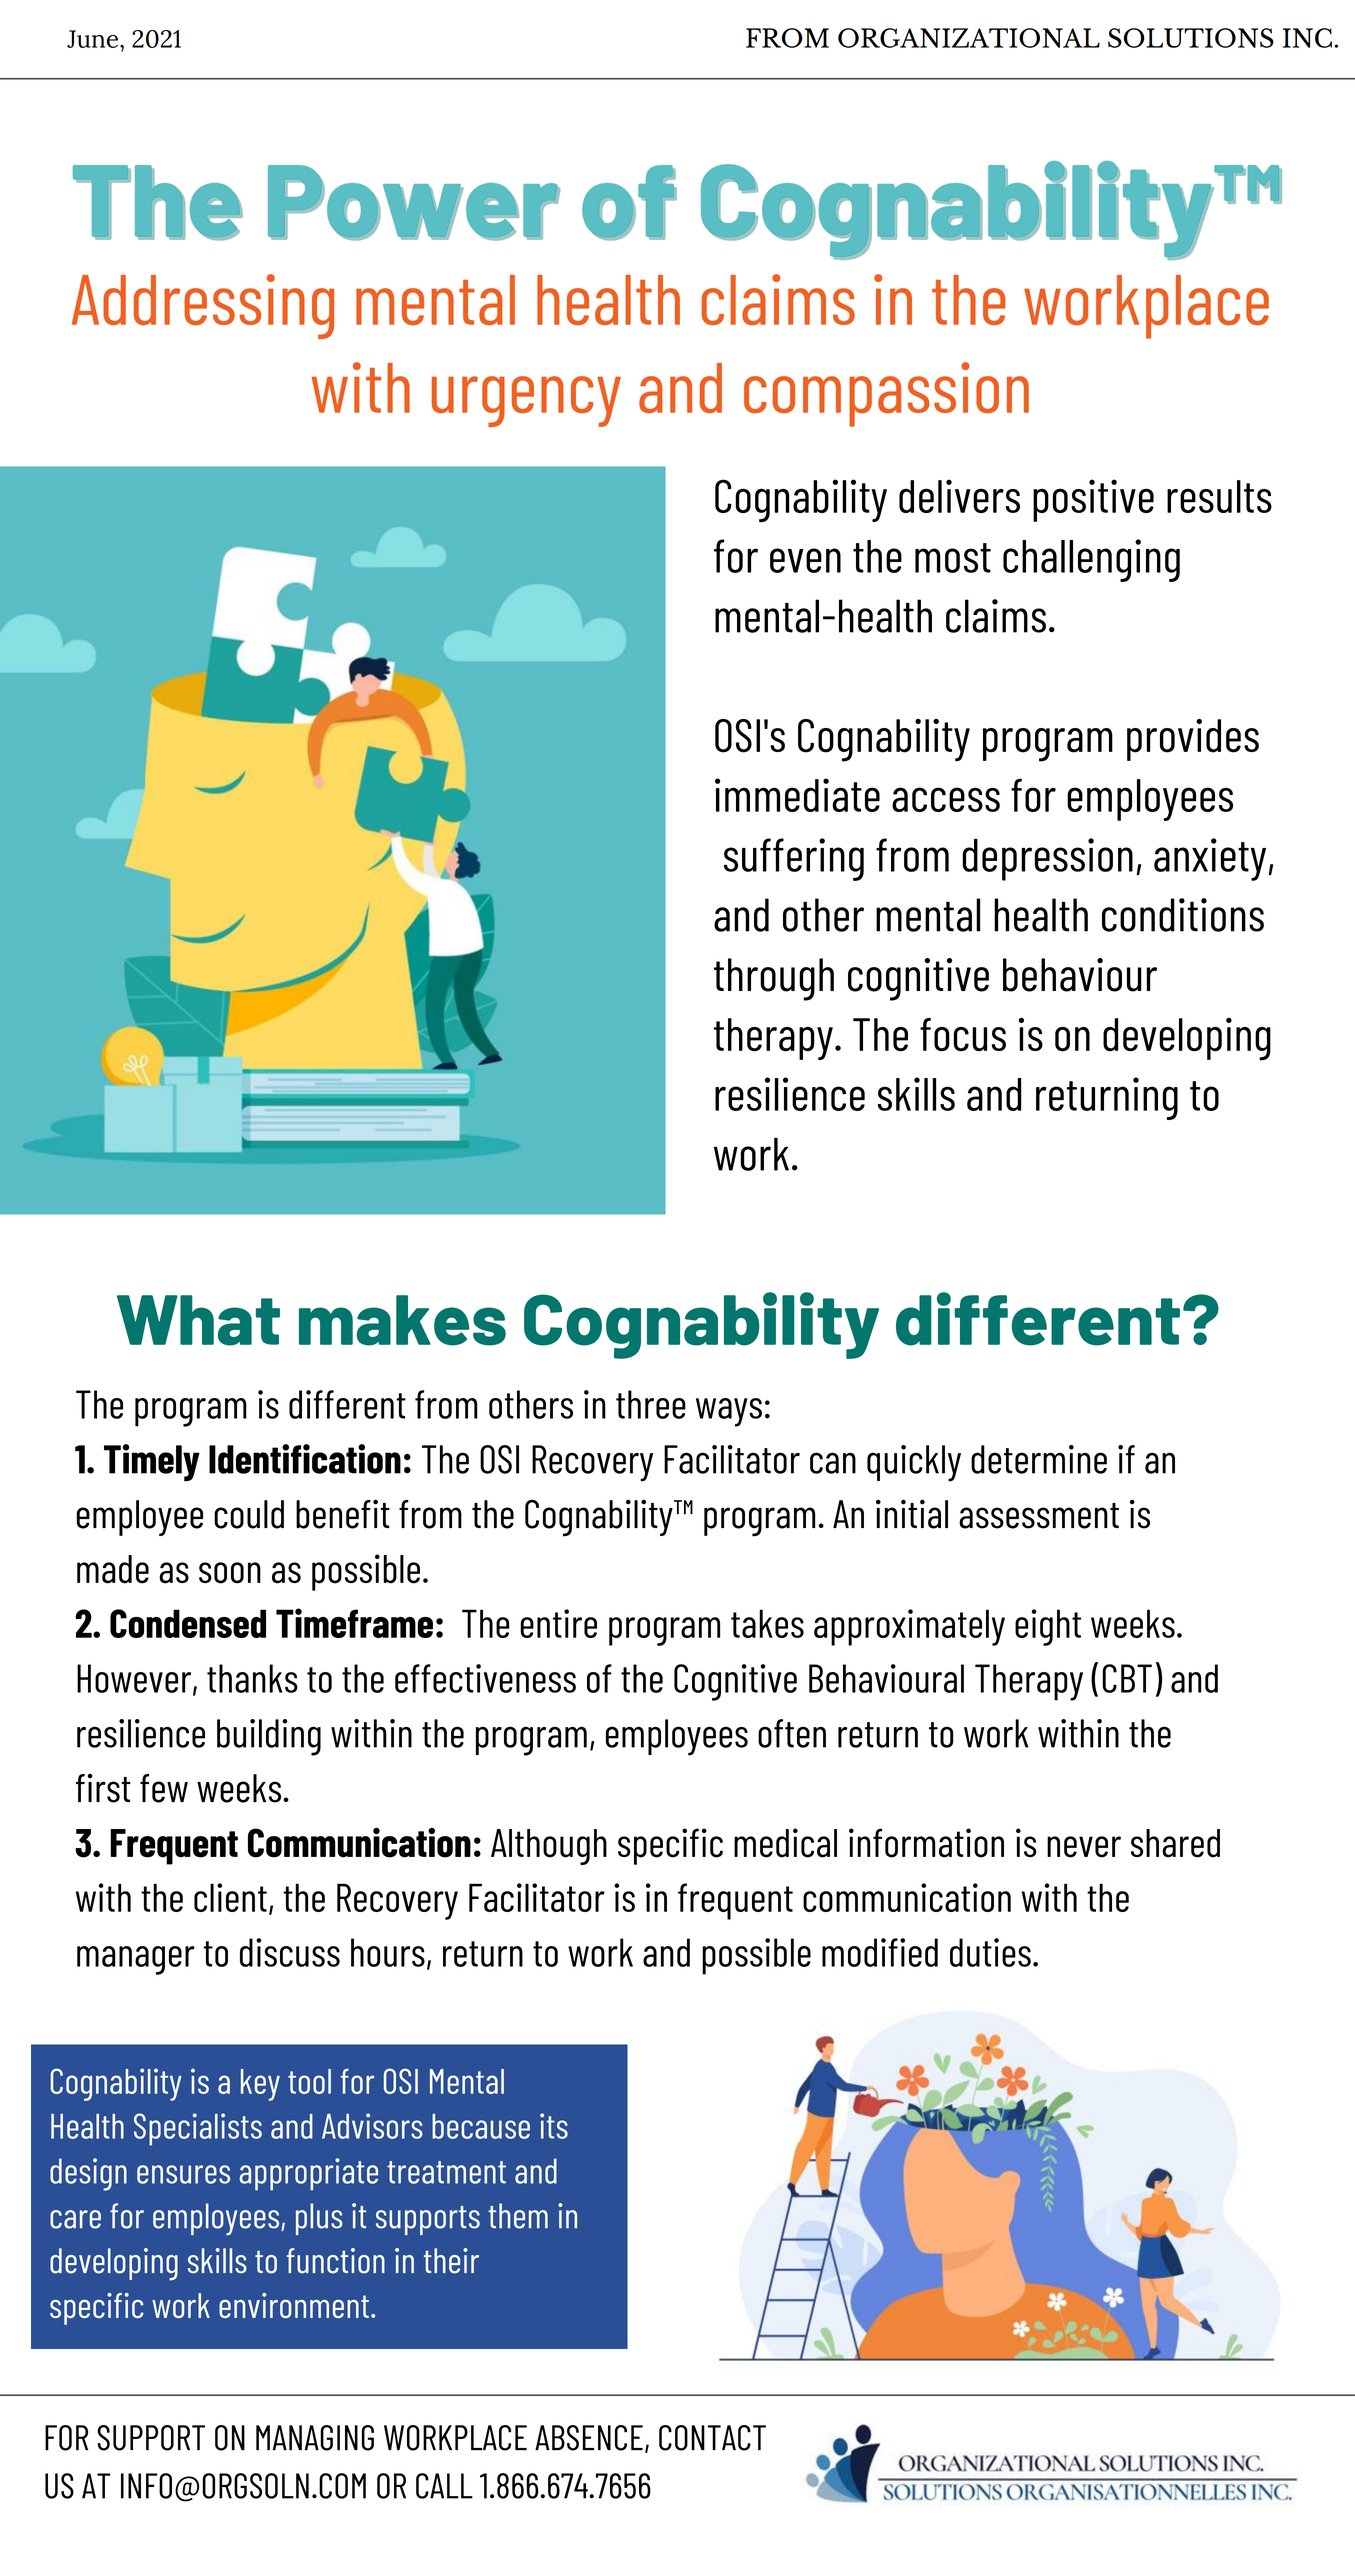 The image size is (1355, 2551). Describe the element at coordinates (1039, 1459) in the screenshot. I see `determine` at that location.
